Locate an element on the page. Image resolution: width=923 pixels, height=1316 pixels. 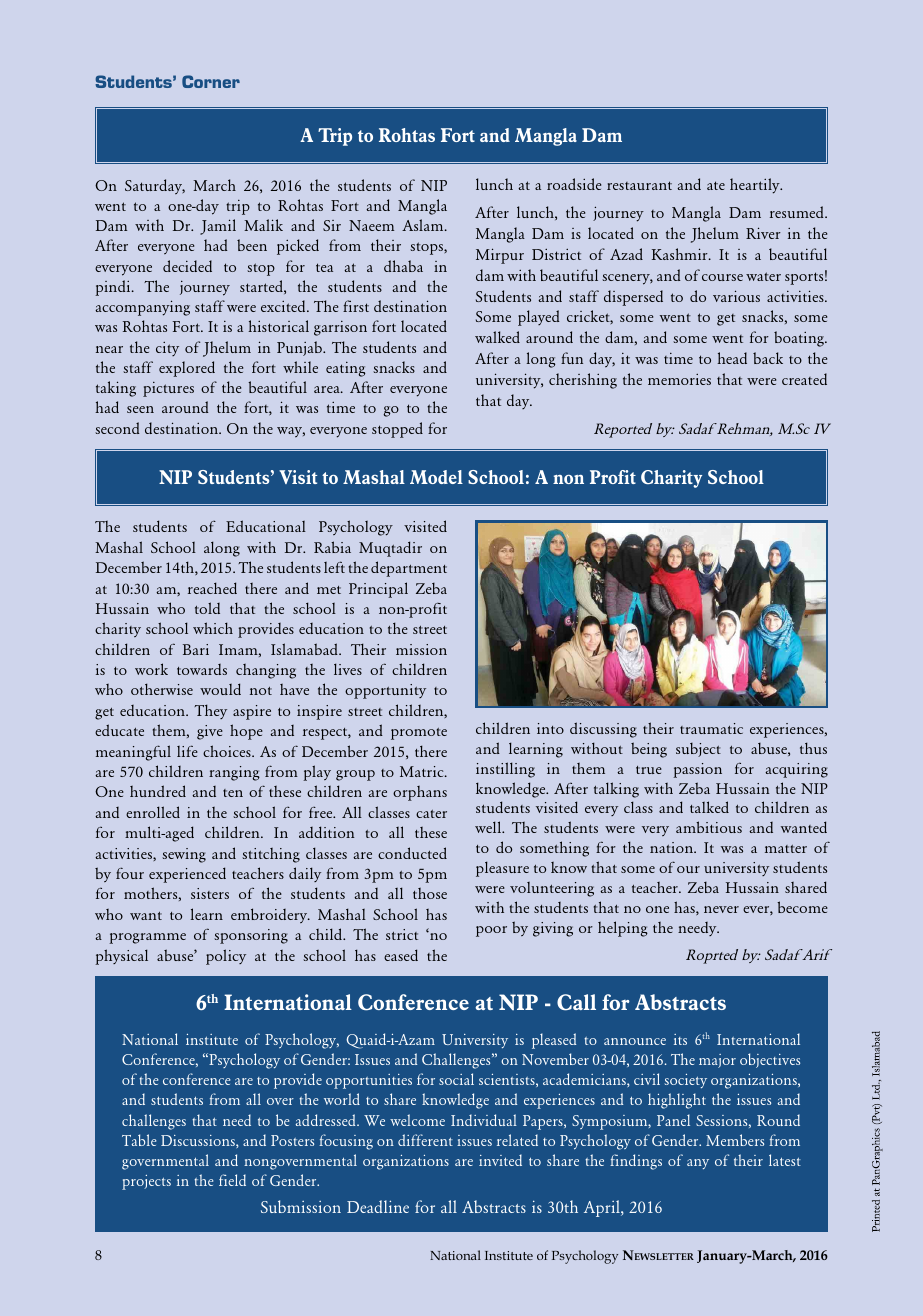
memories is located at coordinates (679, 379).
